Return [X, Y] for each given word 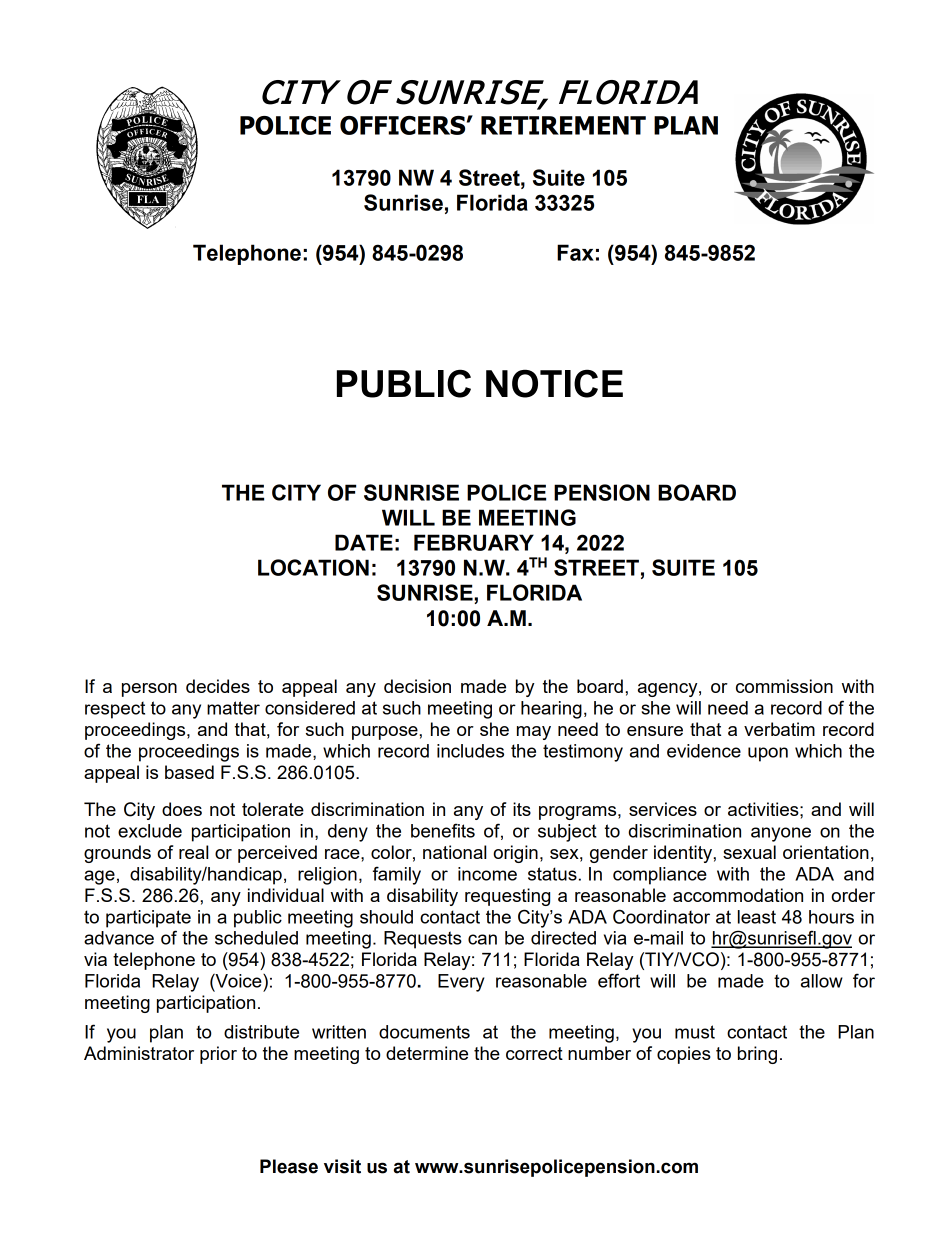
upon [768, 754]
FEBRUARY [474, 542]
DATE [364, 542]
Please [289, 1166]
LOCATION [313, 567]
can [482, 939]
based [189, 772]
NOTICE [554, 383]
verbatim [779, 729]
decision [417, 686]
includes [470, 751]
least [757, 917]
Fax [575, 252]
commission [784, 686]
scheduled [256, 938]
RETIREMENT [563, 125]
